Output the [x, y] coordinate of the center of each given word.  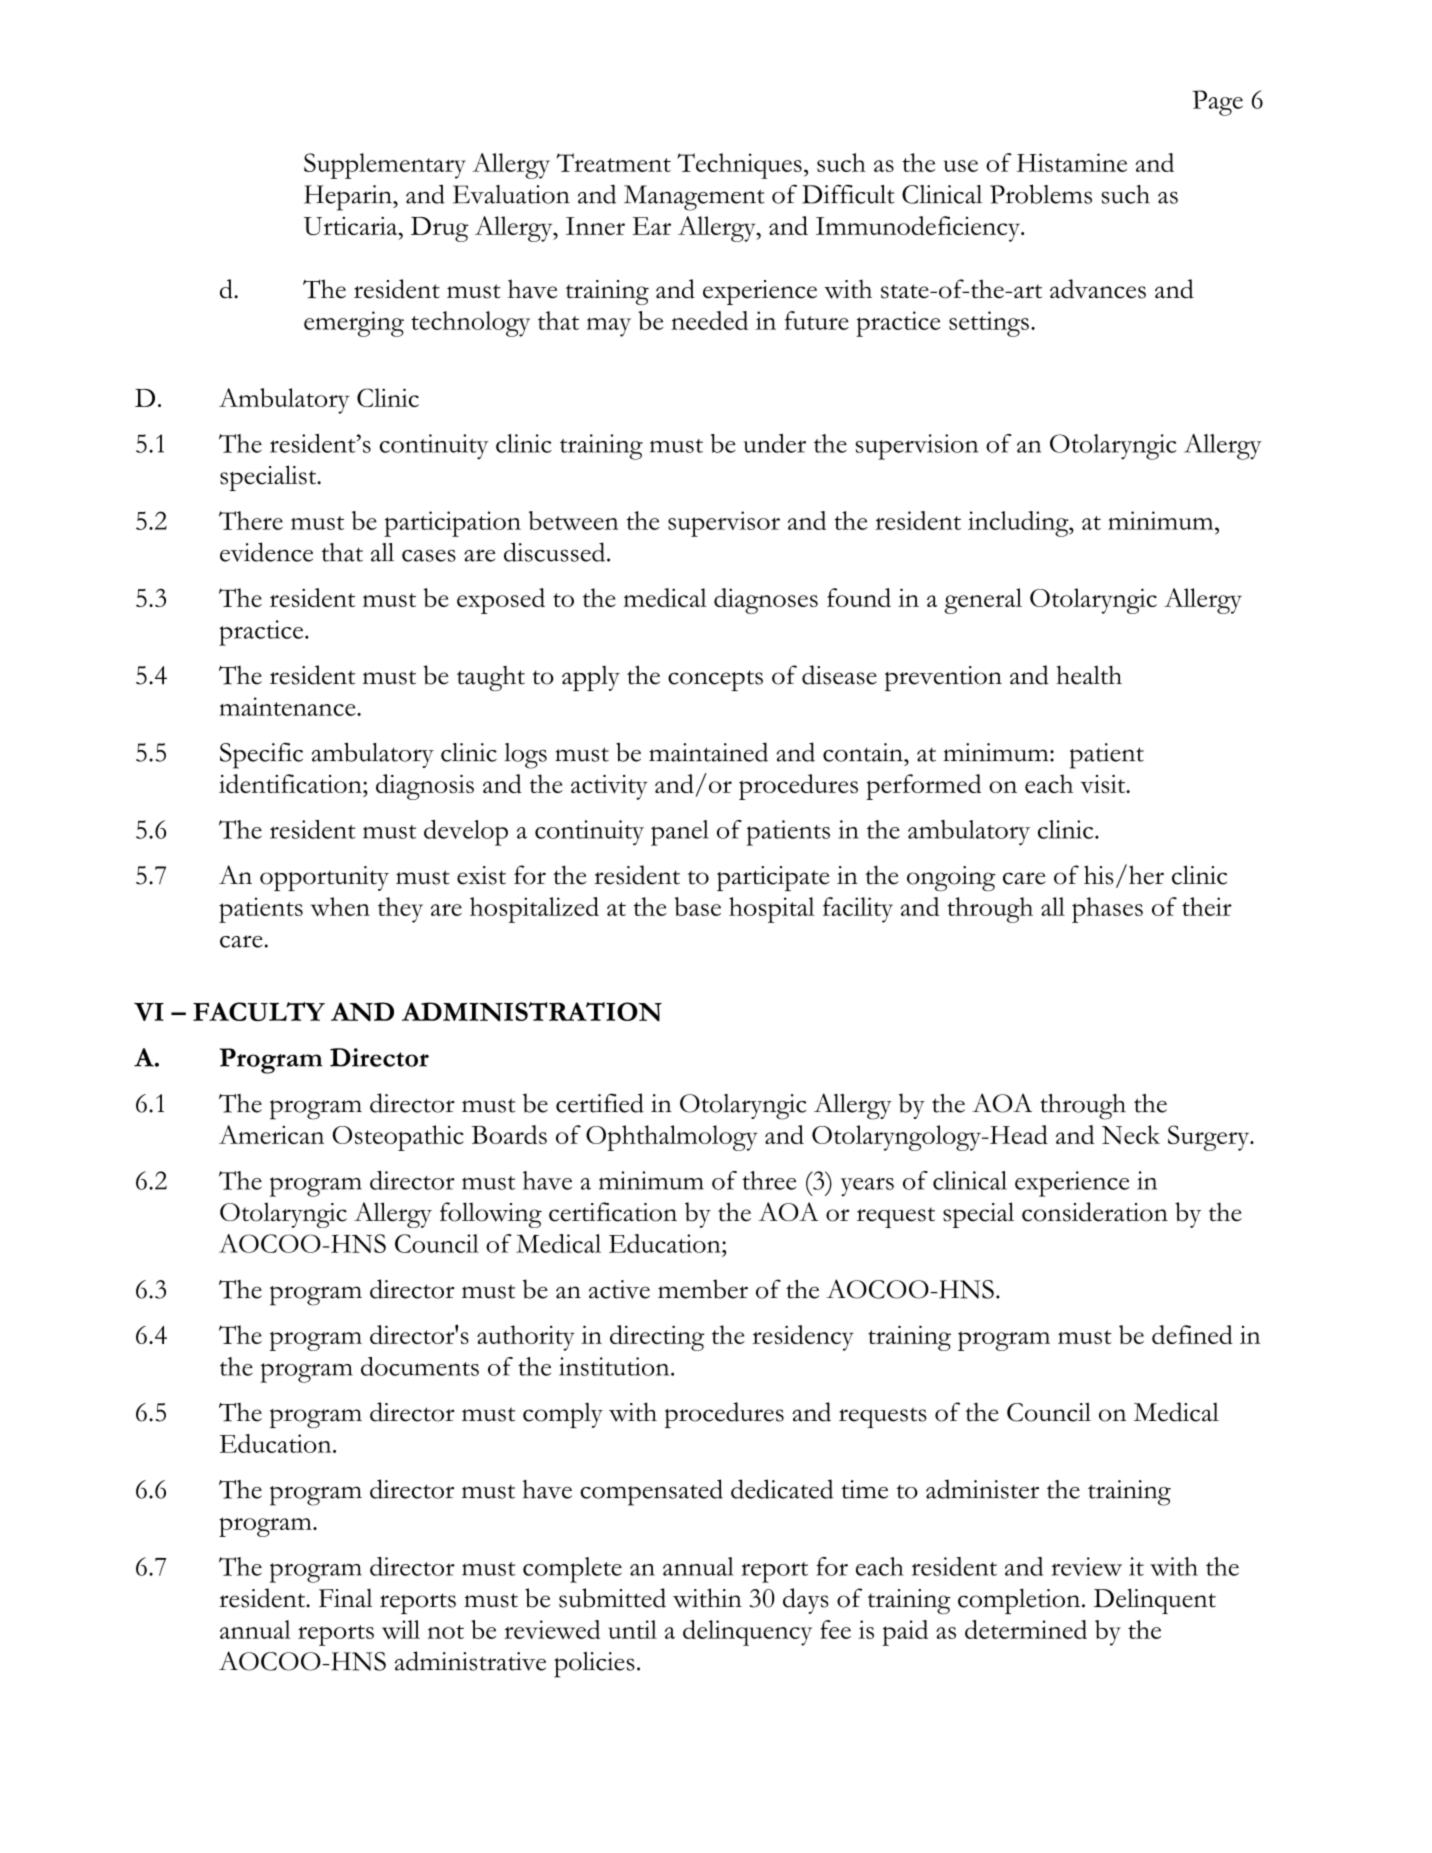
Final [346, 1598]
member [703, 1289]
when [340, 906]
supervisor [724, 524]
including [1019, 524]
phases [1107, 910]
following [491, 1215]
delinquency [747, 1633]
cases [429, 555]
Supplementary [385, 166]
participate [773, 878]
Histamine [1072, 162]
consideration [1095, 1212]
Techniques [739, 166]
